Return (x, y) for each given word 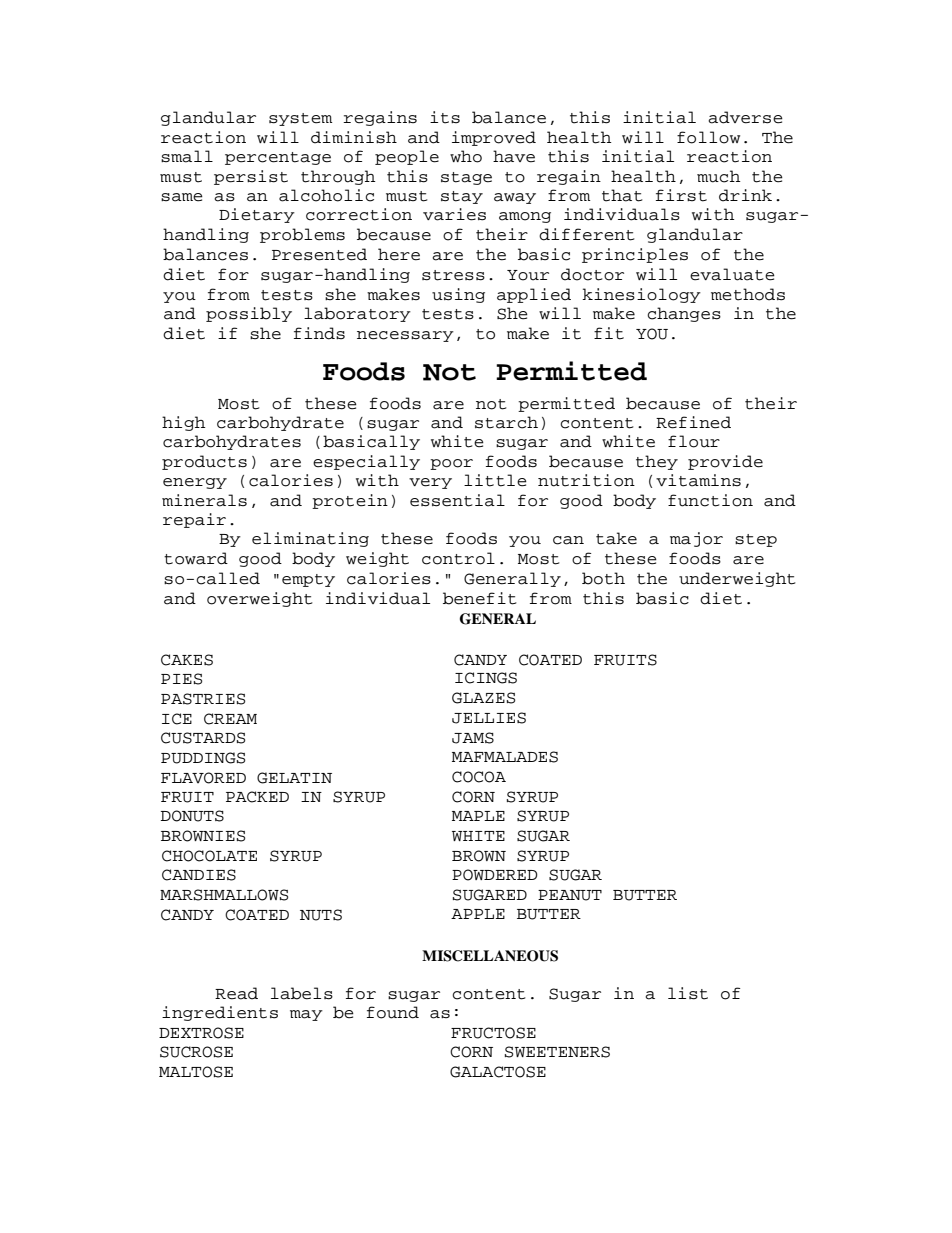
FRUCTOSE (493, 1033)
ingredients (220, 1013)
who (466, 156)
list (688, 993)
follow (708, 137)
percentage (278, 158)
